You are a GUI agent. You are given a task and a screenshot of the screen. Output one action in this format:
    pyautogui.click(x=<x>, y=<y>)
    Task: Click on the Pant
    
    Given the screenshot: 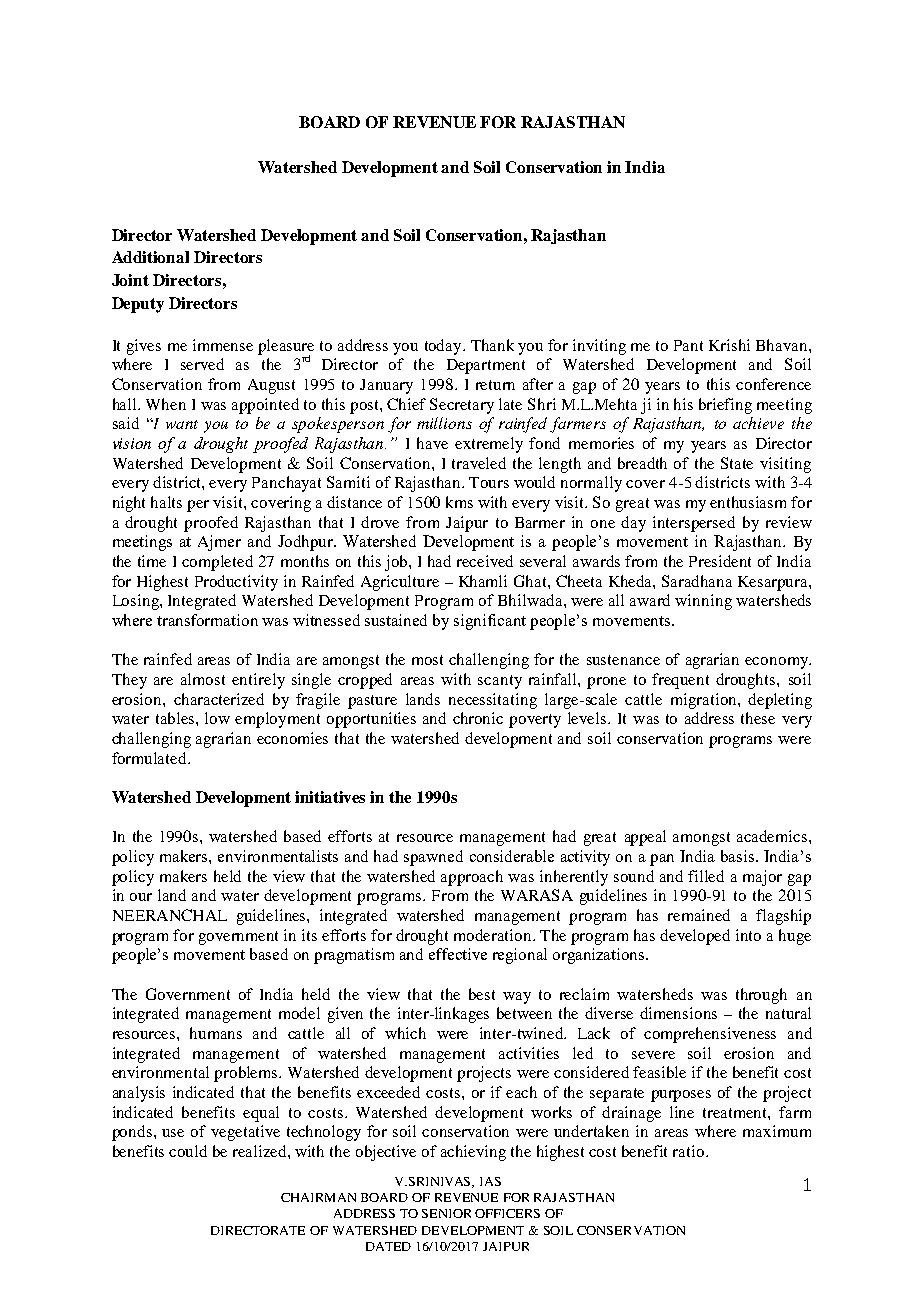 What is the action you would take?
    pyautogui.click(x=688, y=345)
